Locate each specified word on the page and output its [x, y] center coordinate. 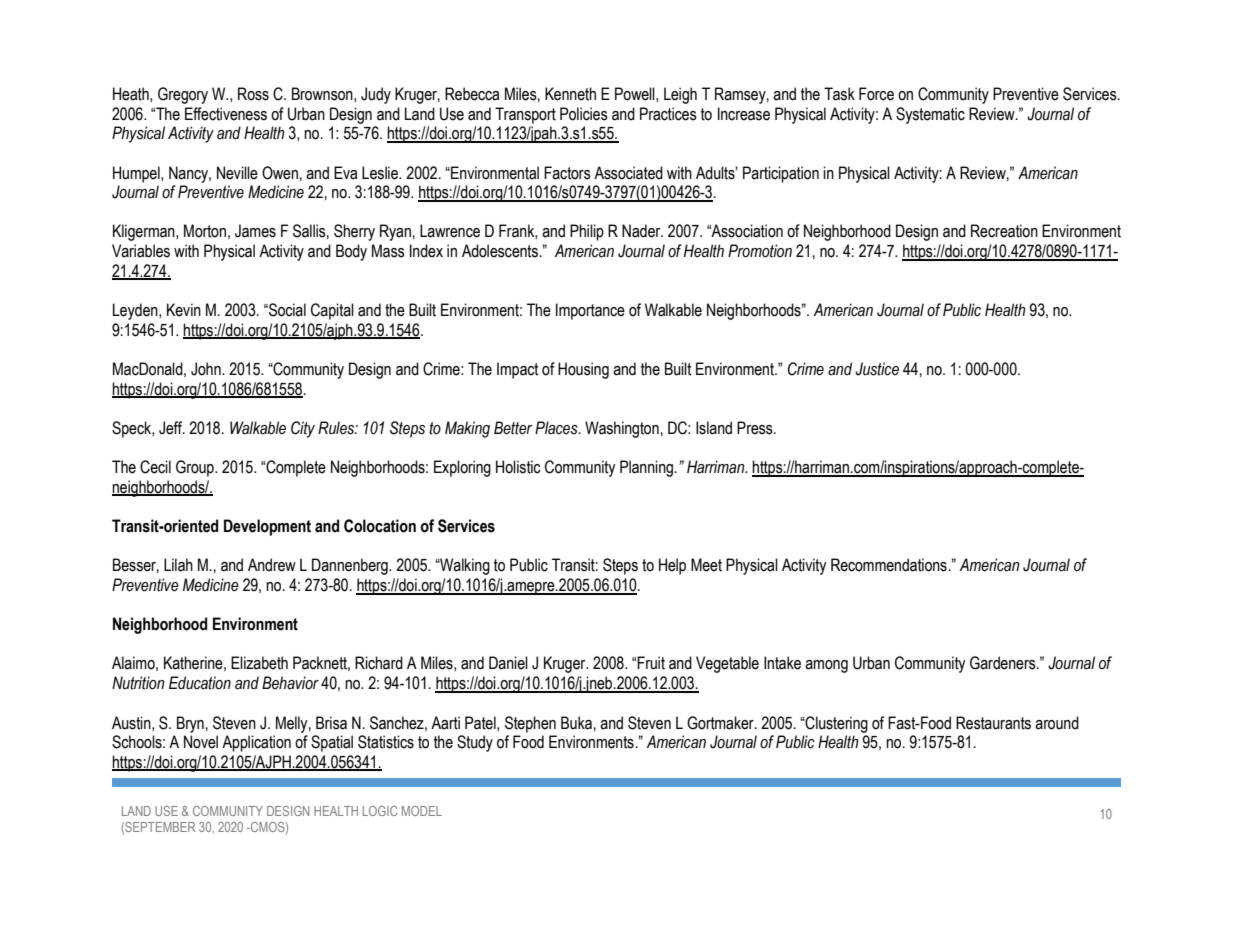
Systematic [930, 115]
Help [672, 566]
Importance [590, 311]
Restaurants [993, 723]
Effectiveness [226, 114]
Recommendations [889, 565]
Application [256, 743]
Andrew [272, 565]
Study [475, 743]
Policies [584, 114]
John [207, 369]
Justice [877, 369]
